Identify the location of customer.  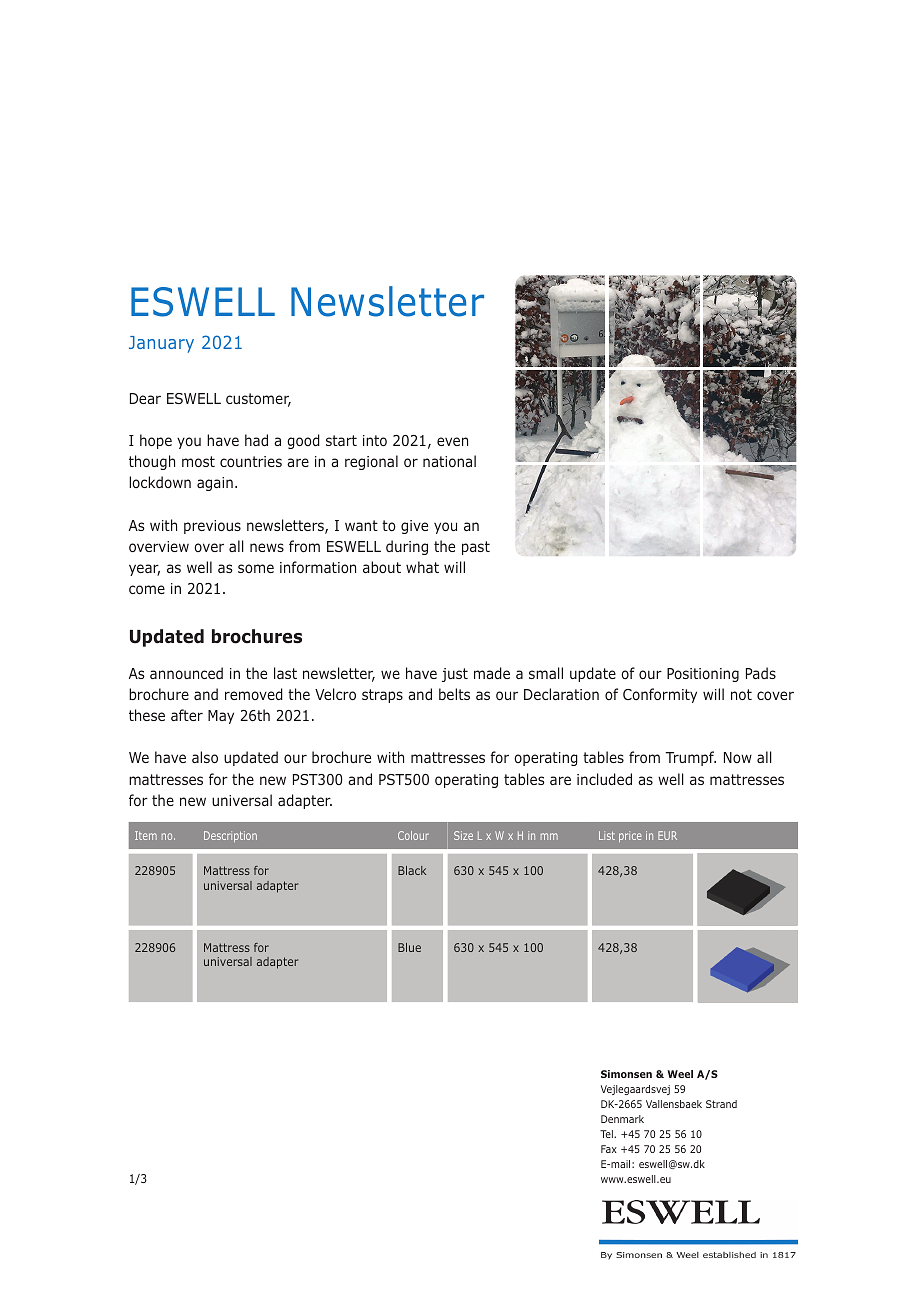
(258, 400).
